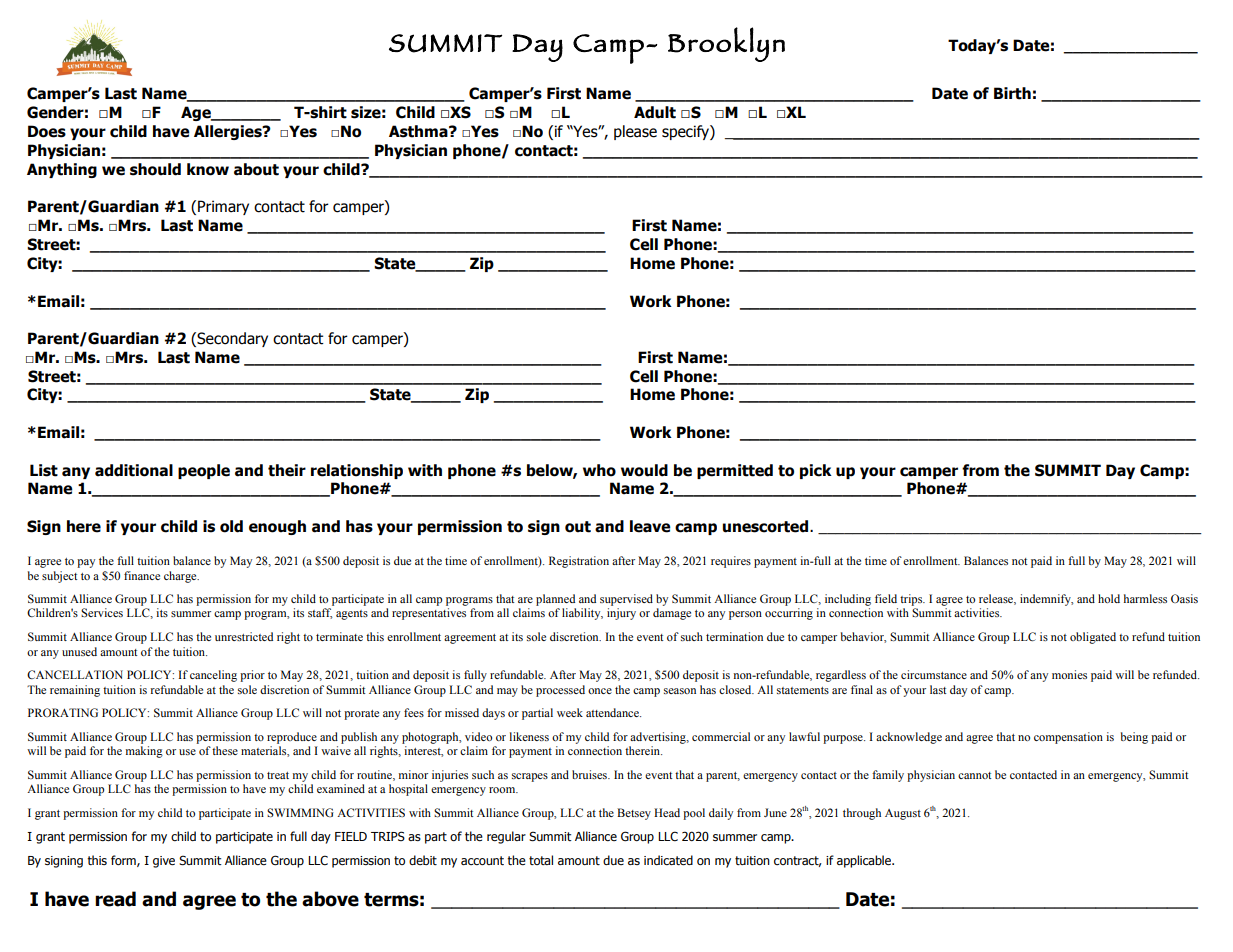 The image size is (1233, 952). Describe the element at coordinates (223, 207) in the screenshot. I see `Primary` at that location.
